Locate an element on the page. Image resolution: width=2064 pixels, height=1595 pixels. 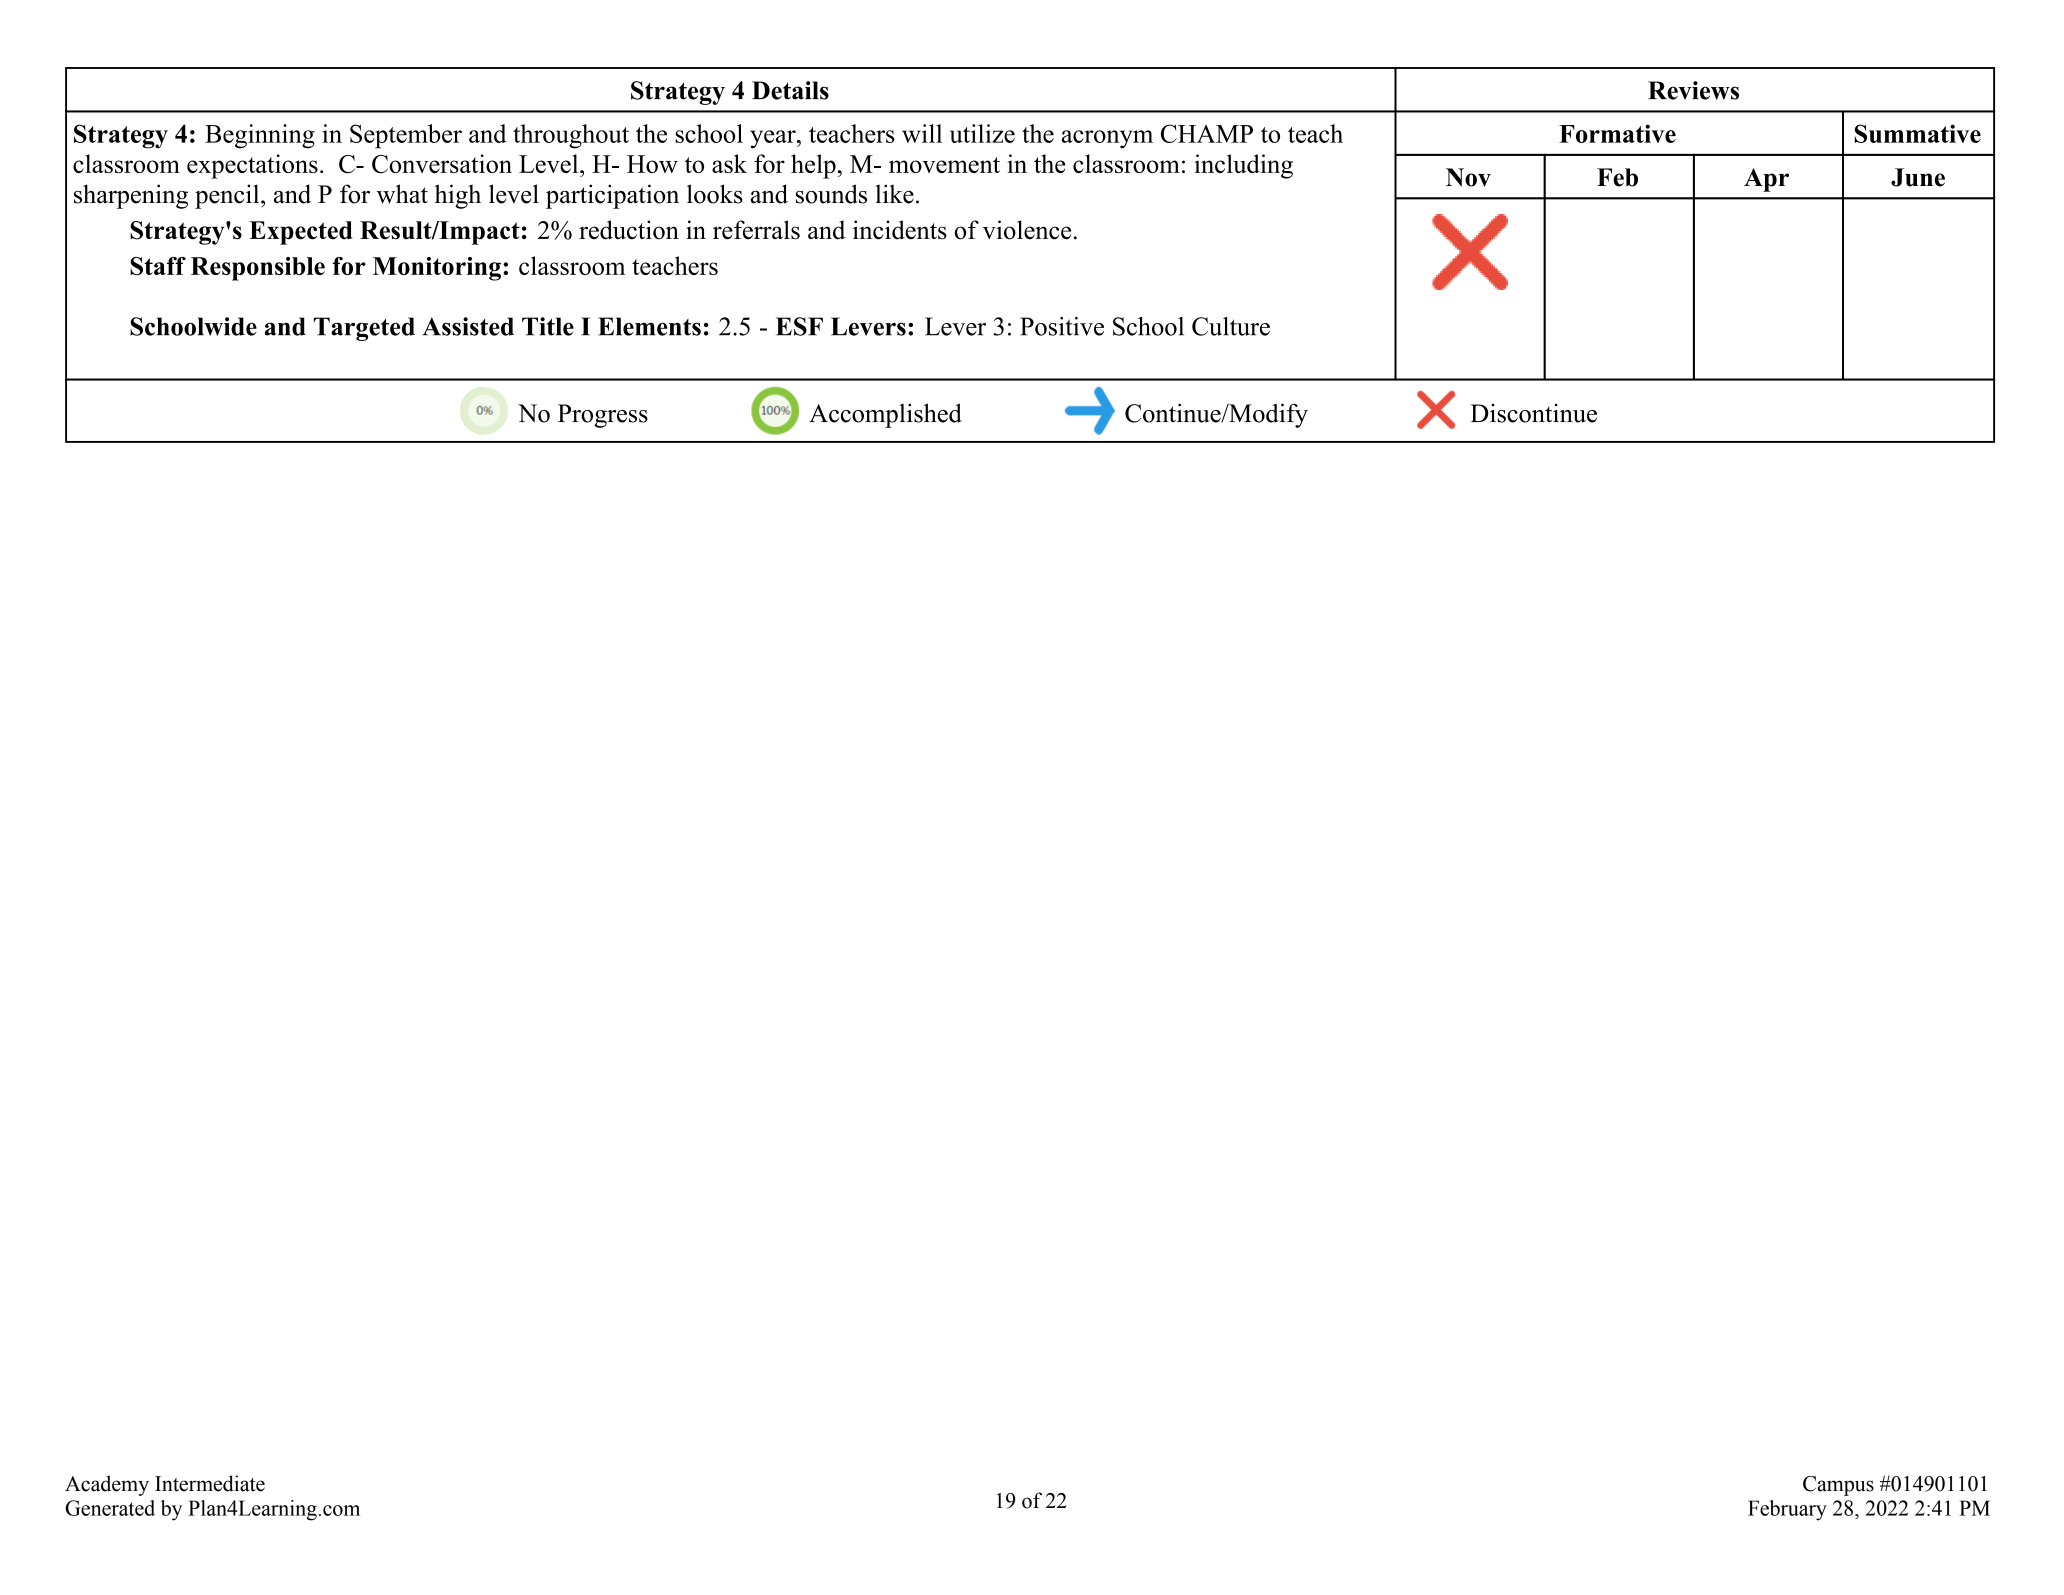
Intermediate is located at coordinates (210, 1483).
